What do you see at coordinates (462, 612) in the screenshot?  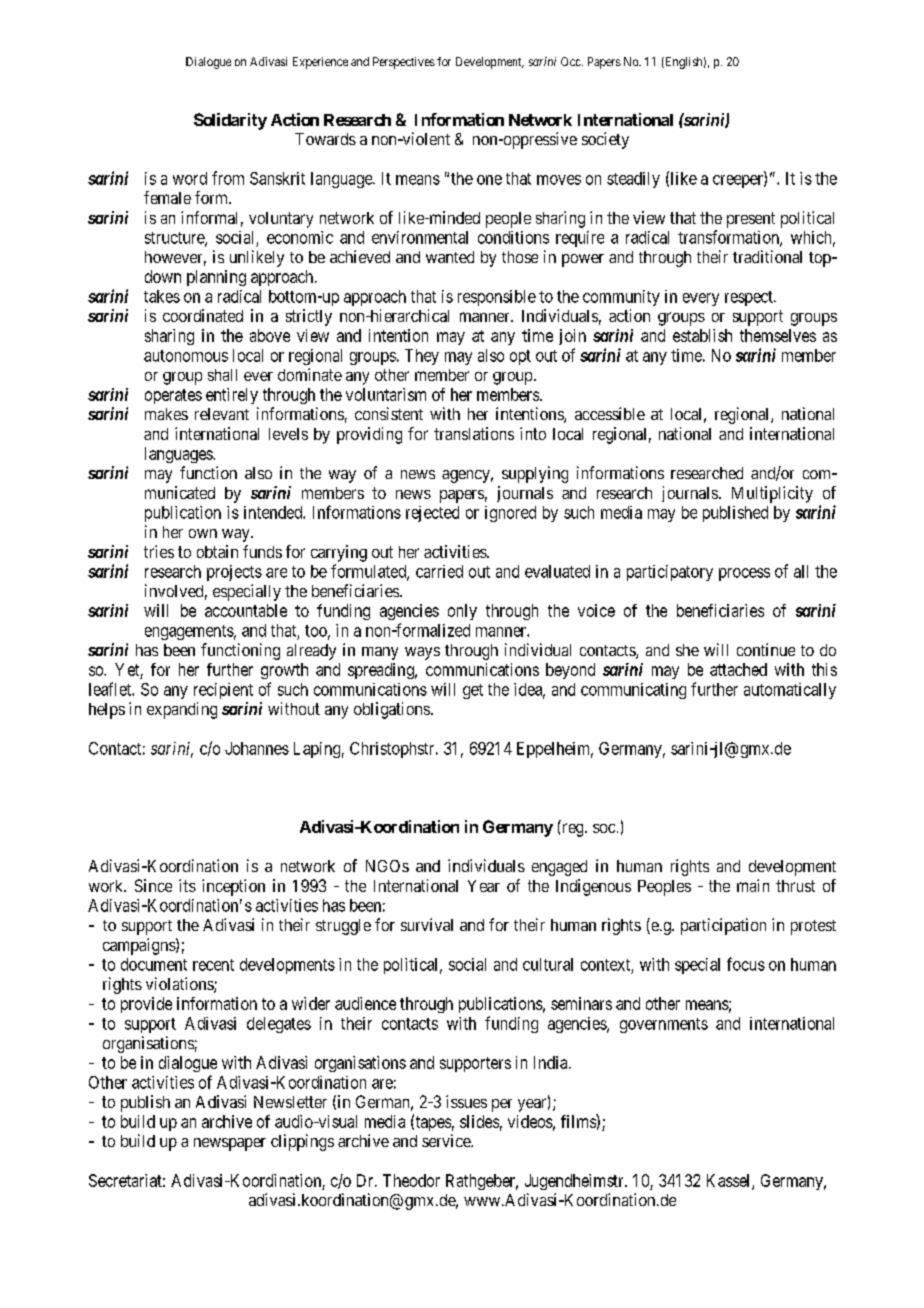 I see `only` at bounding box center [462, 612].
